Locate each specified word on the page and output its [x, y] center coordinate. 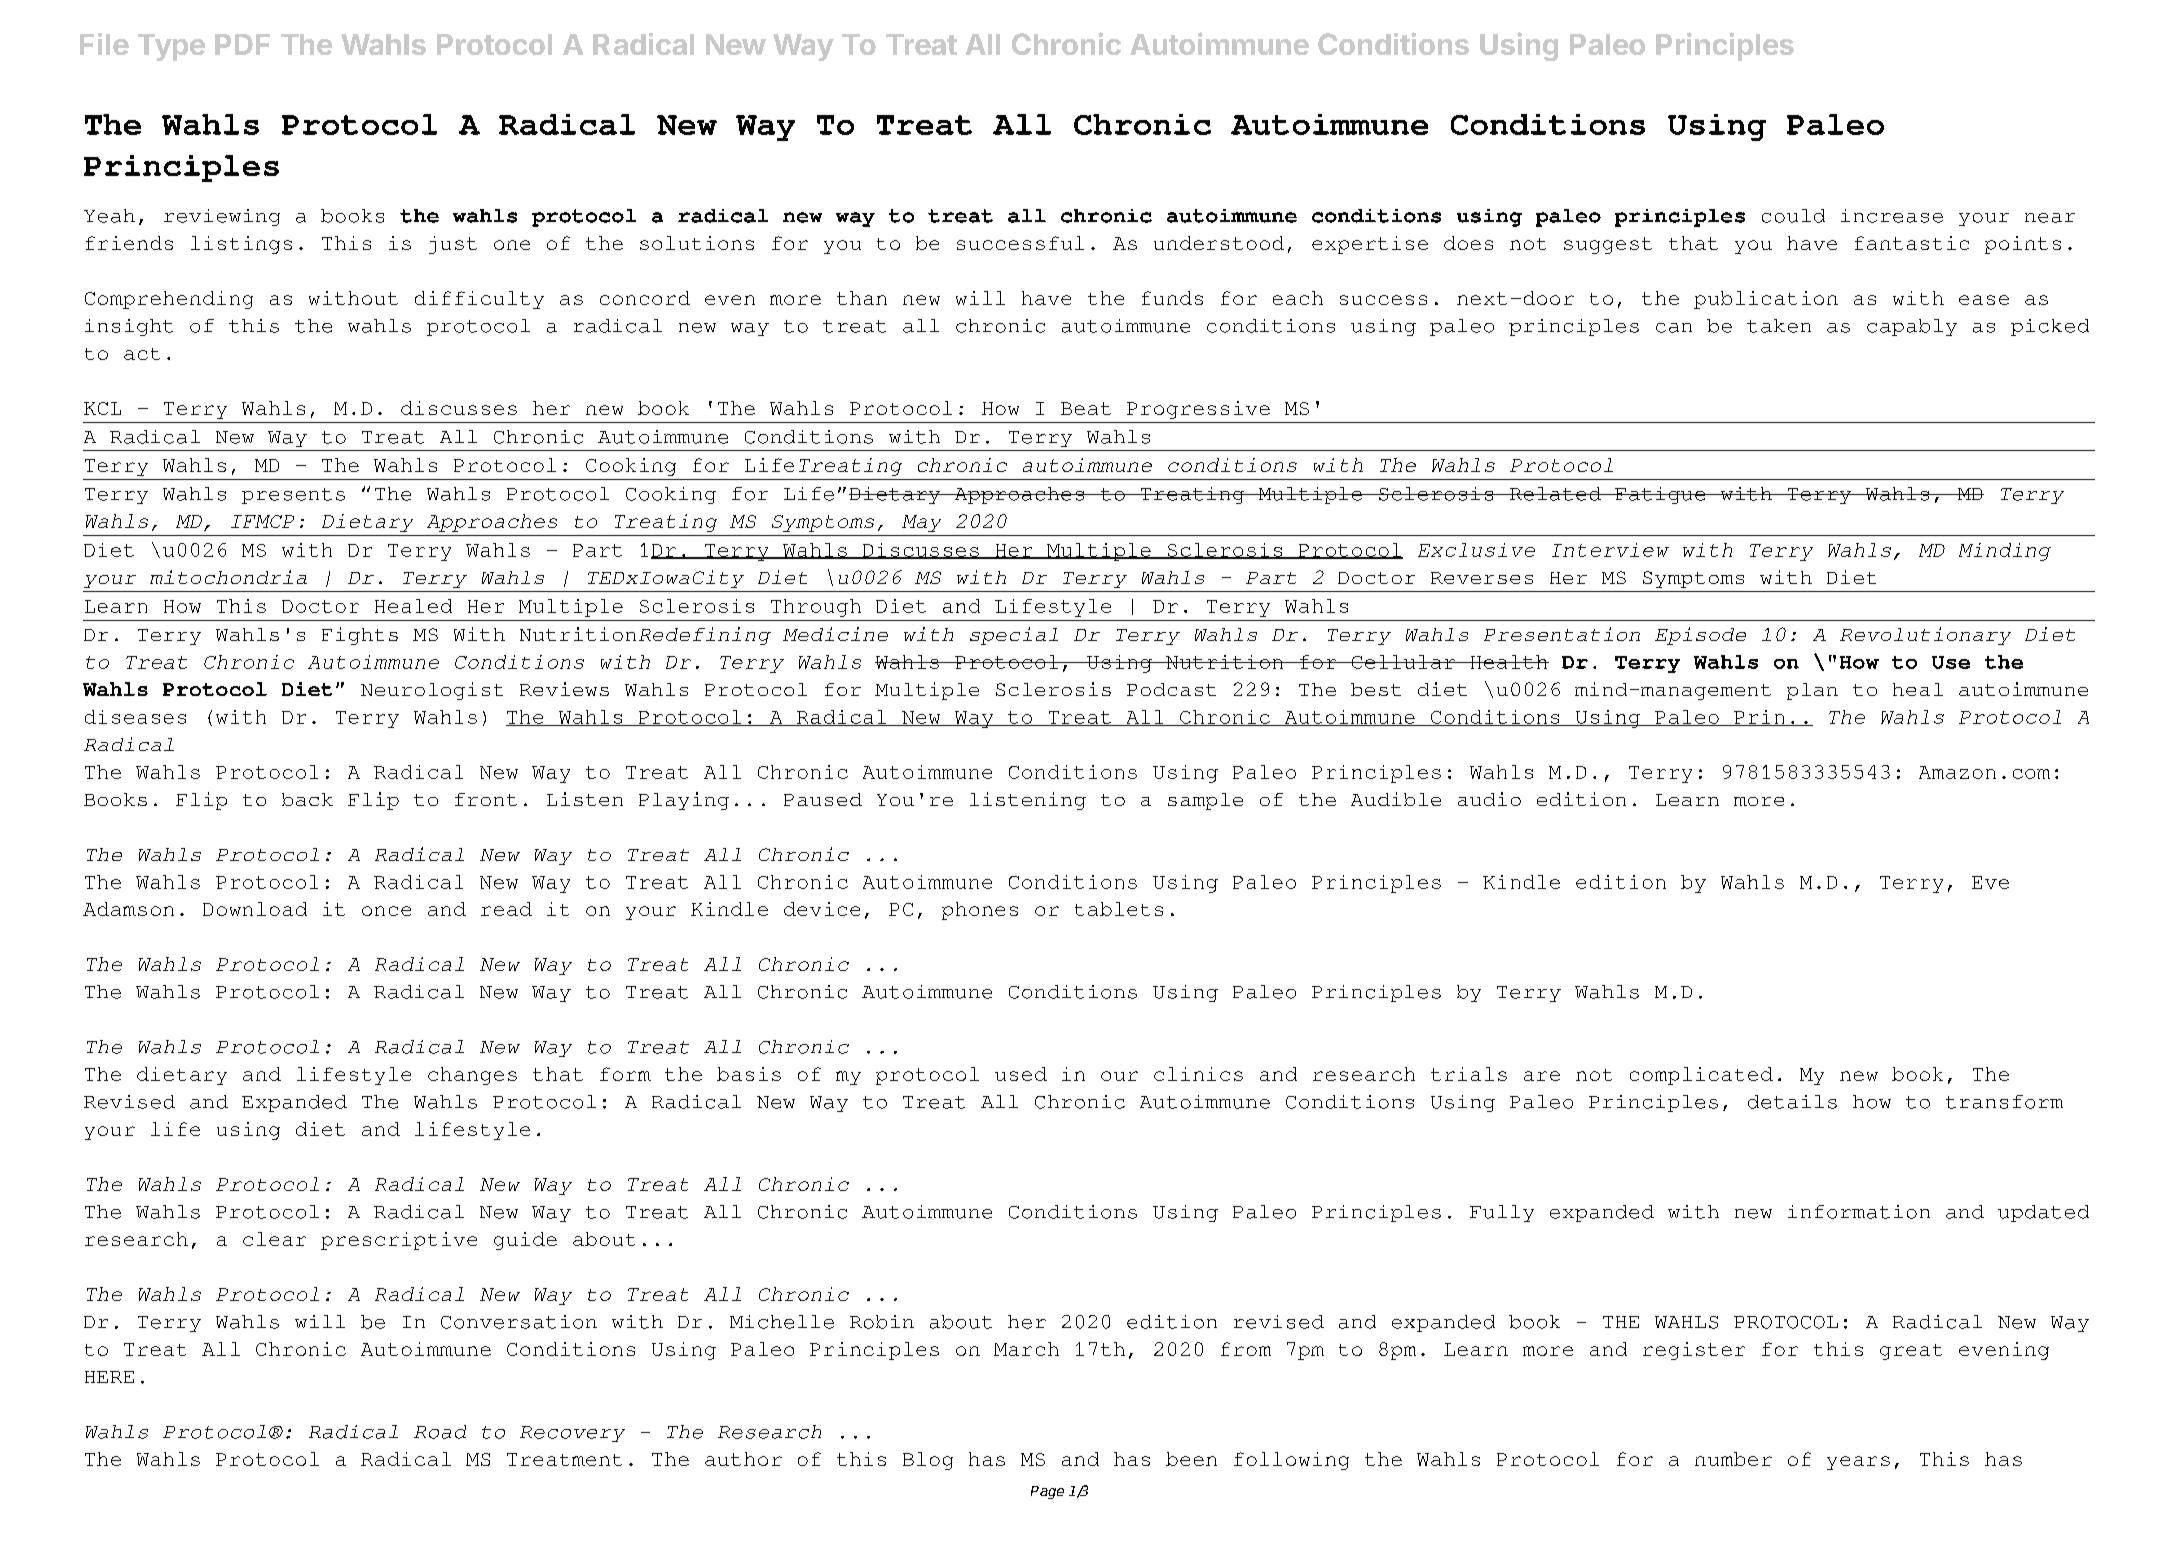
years [1858, 1463]
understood [1219, 243]
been [1191, 1459]
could [1793, 216]
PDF [242, 44]
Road [440, 1432]
